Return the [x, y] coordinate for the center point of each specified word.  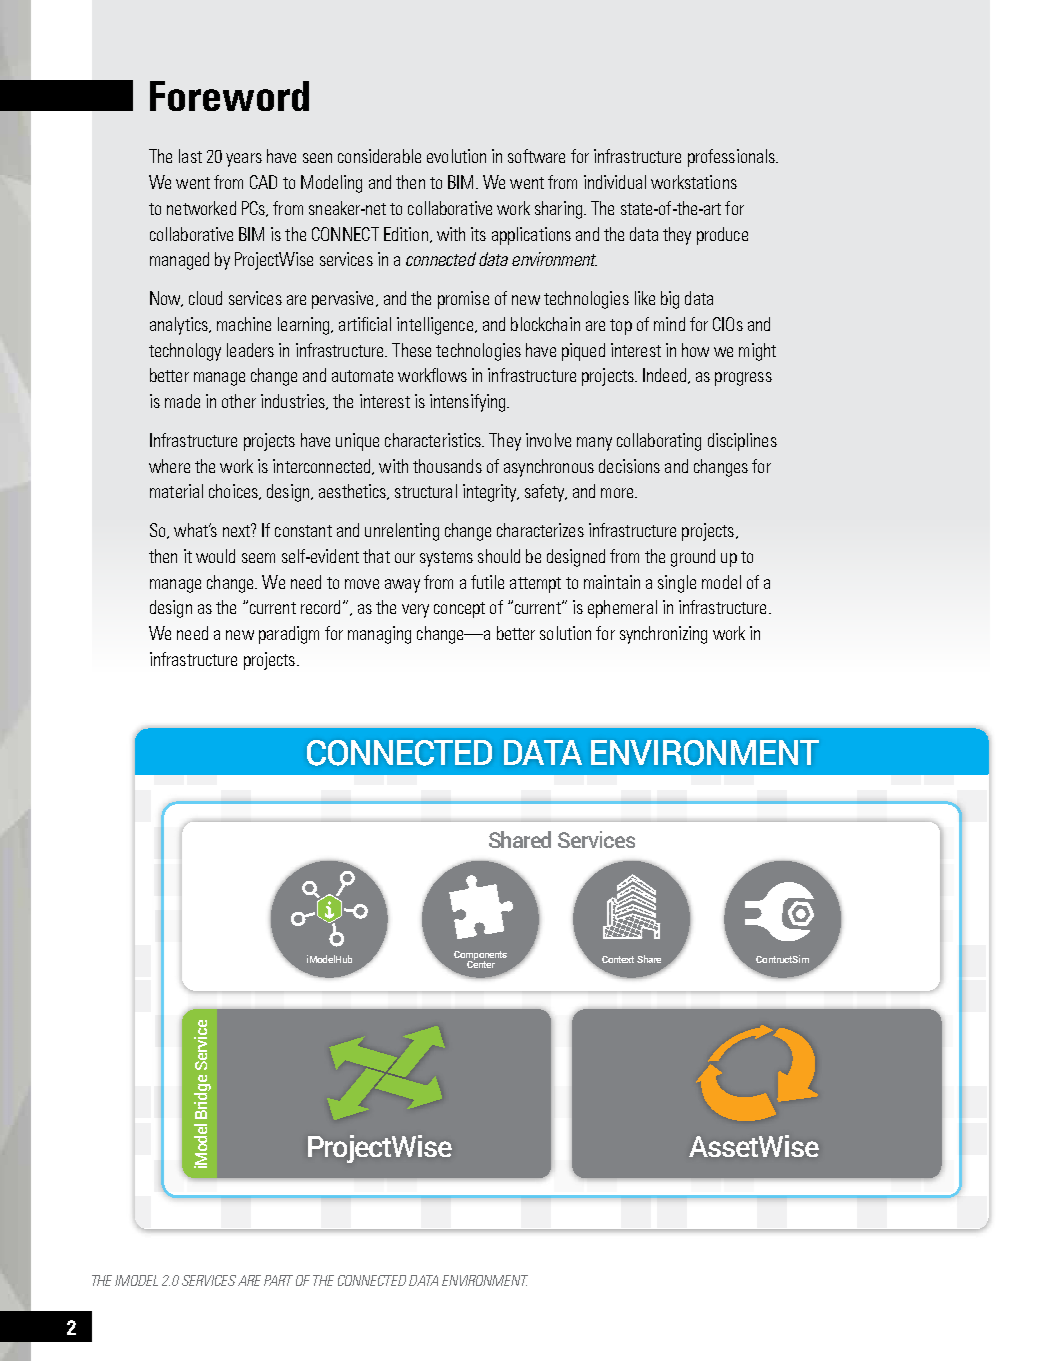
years [244, 160]
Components [480, 956]
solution [565, 633]
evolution [456, 156]
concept [459, 610]
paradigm [289, 635]
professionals [732, 158]
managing [379, 635]
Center [481, 963]
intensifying [469, 403]
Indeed [666, 376]
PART [278, 1280]
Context [618, 959]
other [239, 401]
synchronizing [663, 635]
